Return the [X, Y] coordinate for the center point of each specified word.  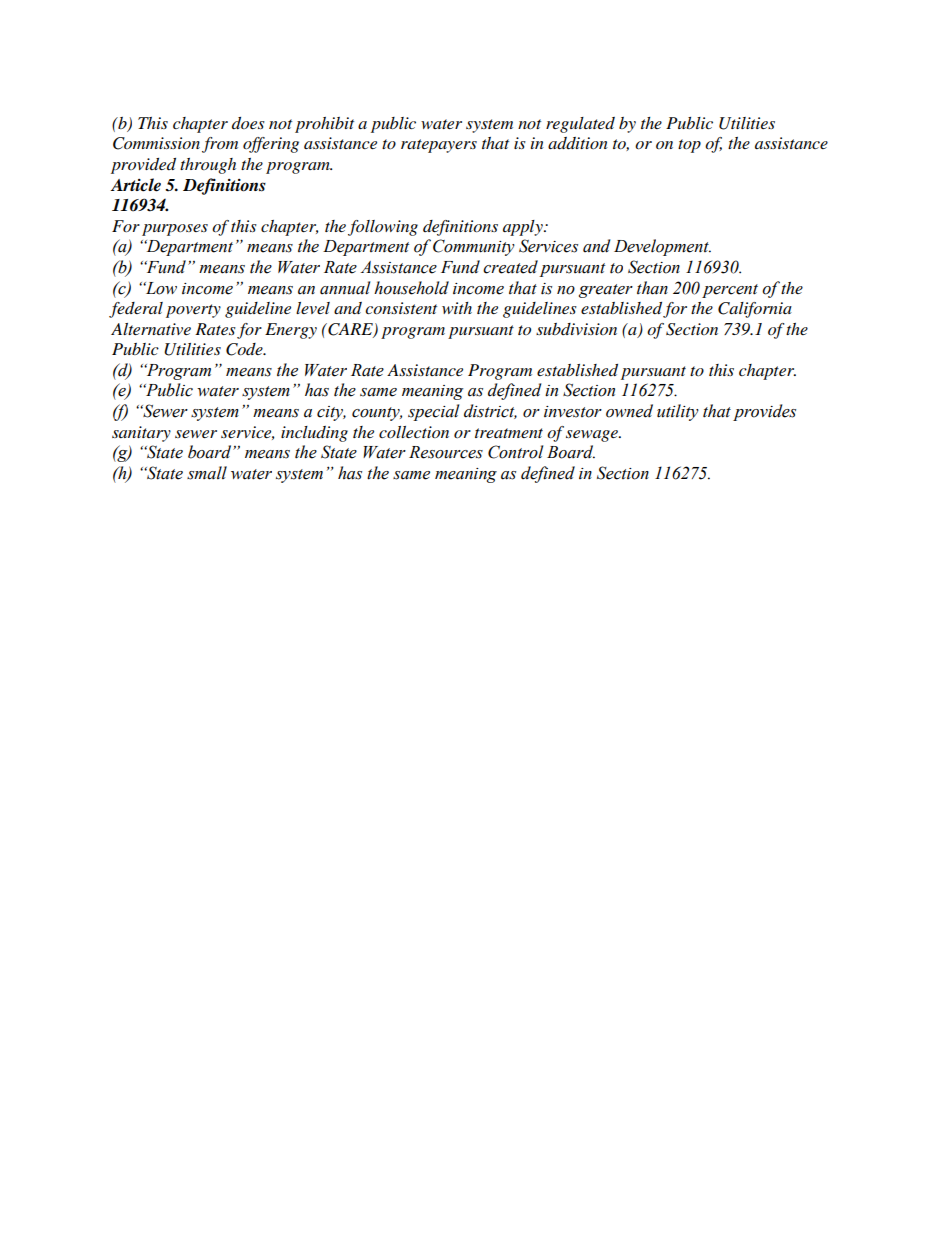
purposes [175, 230]
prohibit [324, 125]
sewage [593, 436]
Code [245, 349]
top [689, 146]
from [220, 145]
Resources [446, 452]
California [755, 310]
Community [474, 247]
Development [662, 247]
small [207, 473]
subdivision [576, 329]
